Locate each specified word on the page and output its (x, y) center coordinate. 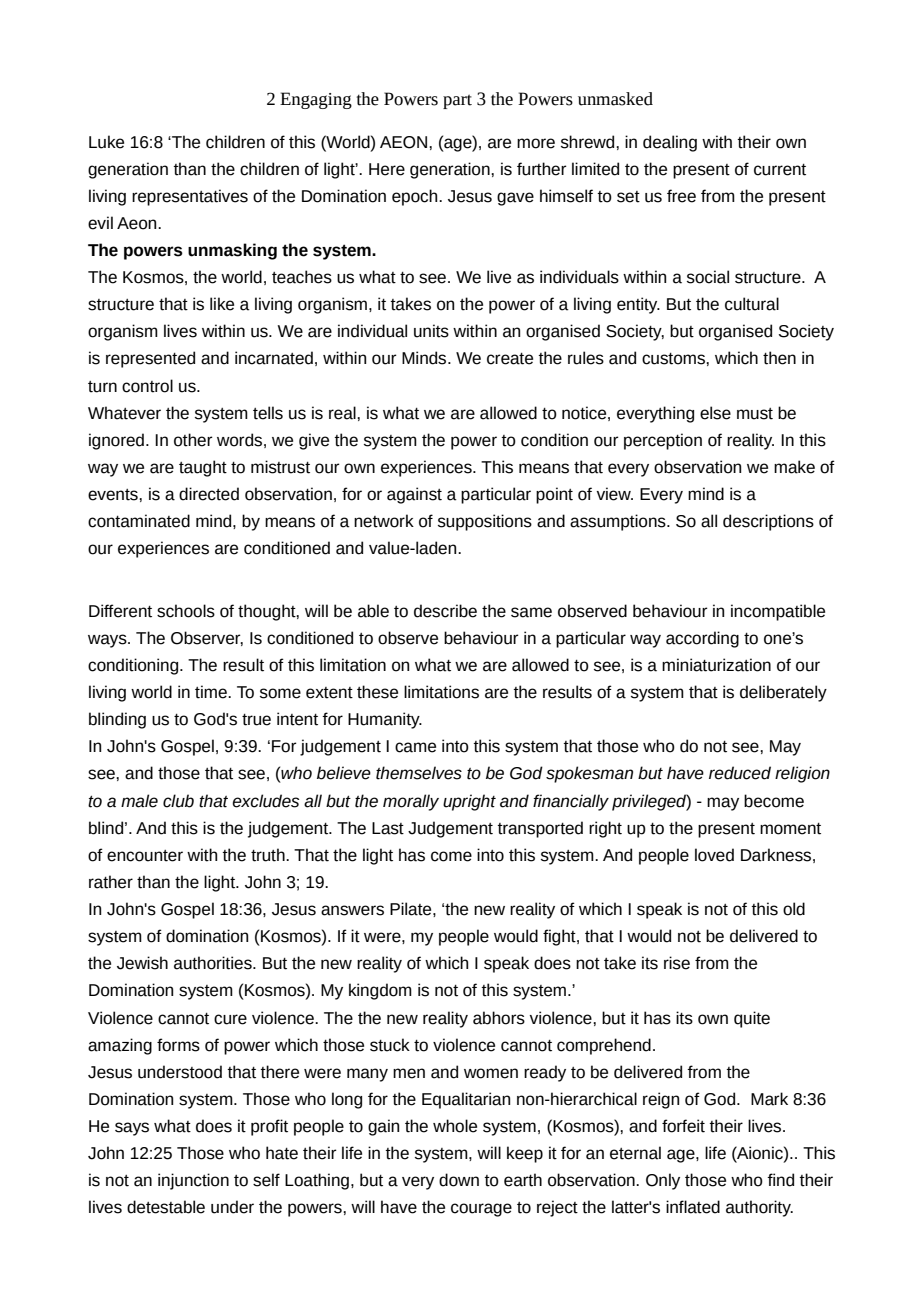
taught (203, 468)
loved (714, 855)
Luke (106, 142)
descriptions (768, 522)
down (459, 1180)
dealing (670, 143)
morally (411, 802)
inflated (693, 1207)
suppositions (485, 522)
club (178, 801)
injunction (193, 1181)
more (536, 143)
